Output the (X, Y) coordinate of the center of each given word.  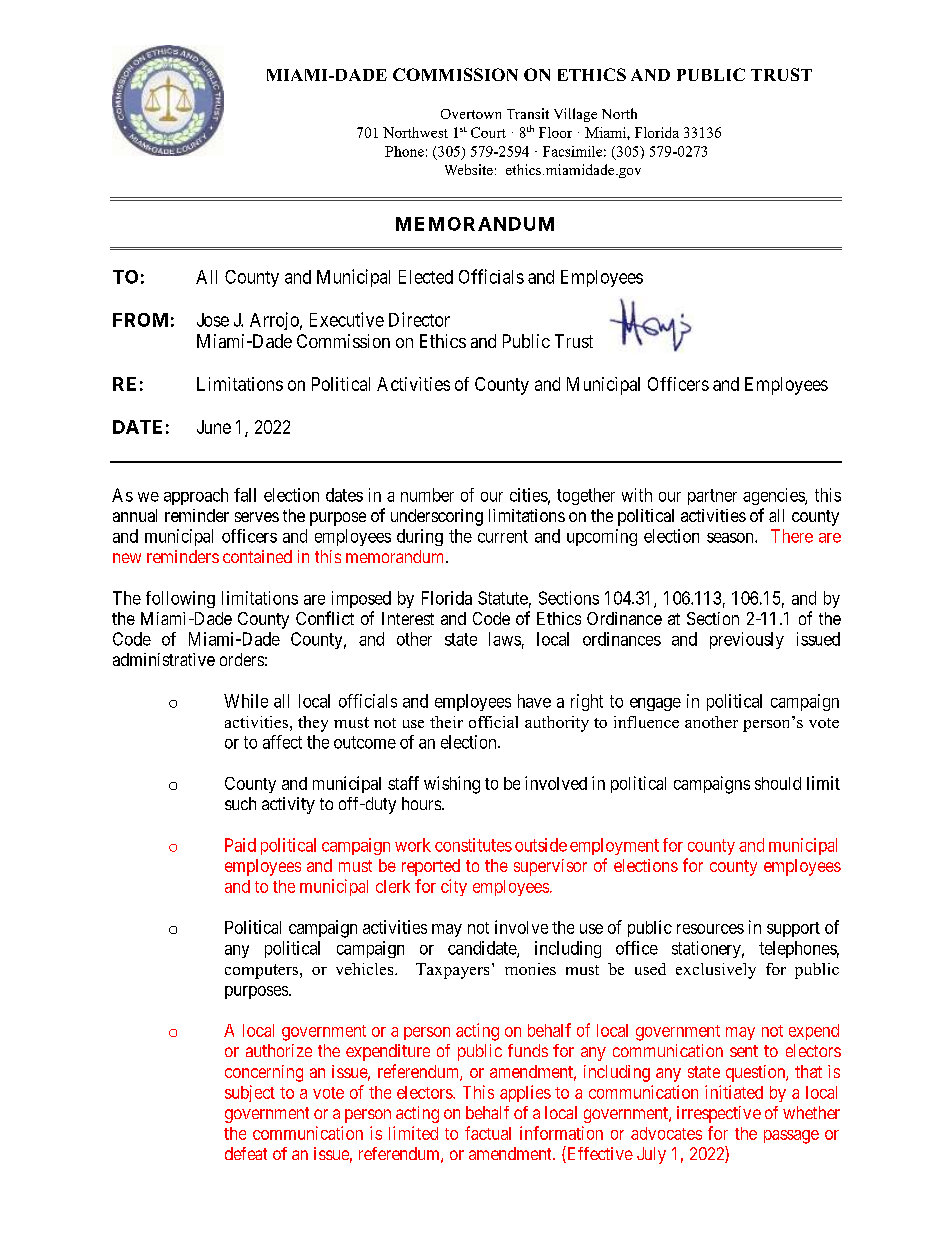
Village (575, 115)
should (778, 783)
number (427, 495)
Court (488, 132)
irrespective (719, 1114)
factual (488, 1133)
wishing (452, 785)
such (240, 803)
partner (712, 497)
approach (196, 496)
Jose (213, 320)
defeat (246, 1153)
